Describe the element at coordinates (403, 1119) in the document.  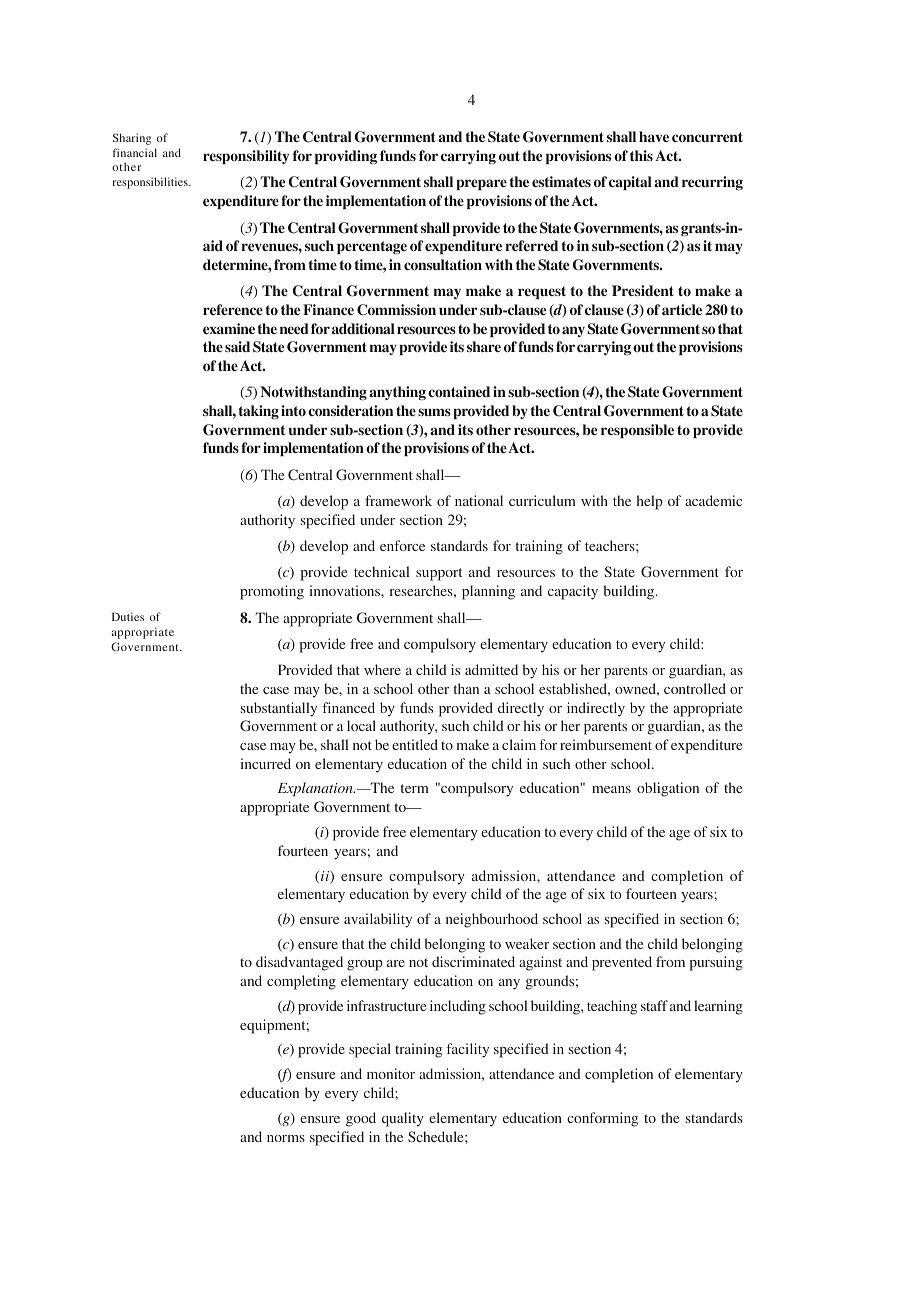
I see `quality` at that location.
